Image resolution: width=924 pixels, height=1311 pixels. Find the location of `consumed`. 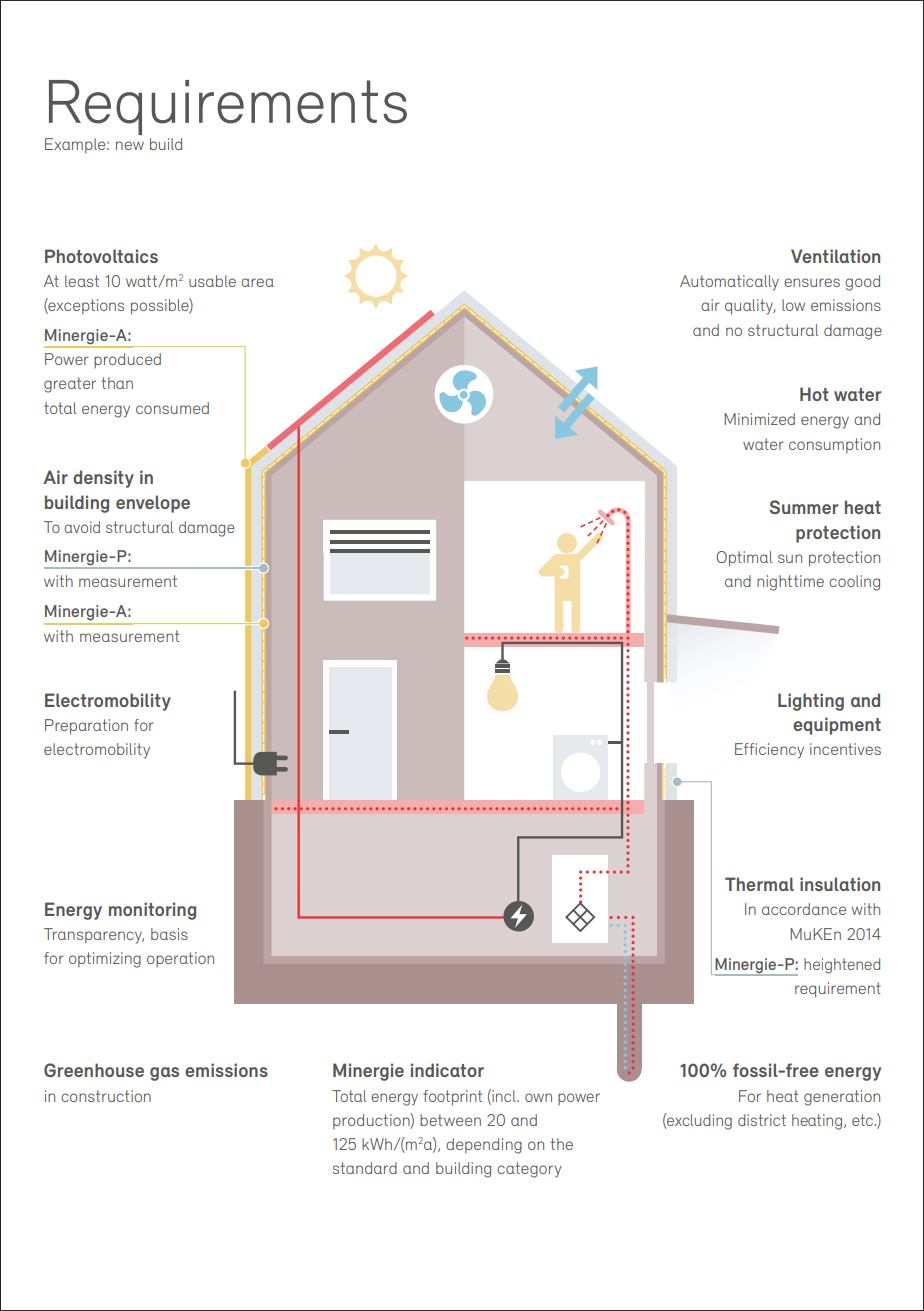

consumed is located at coordinates (172, 408).
